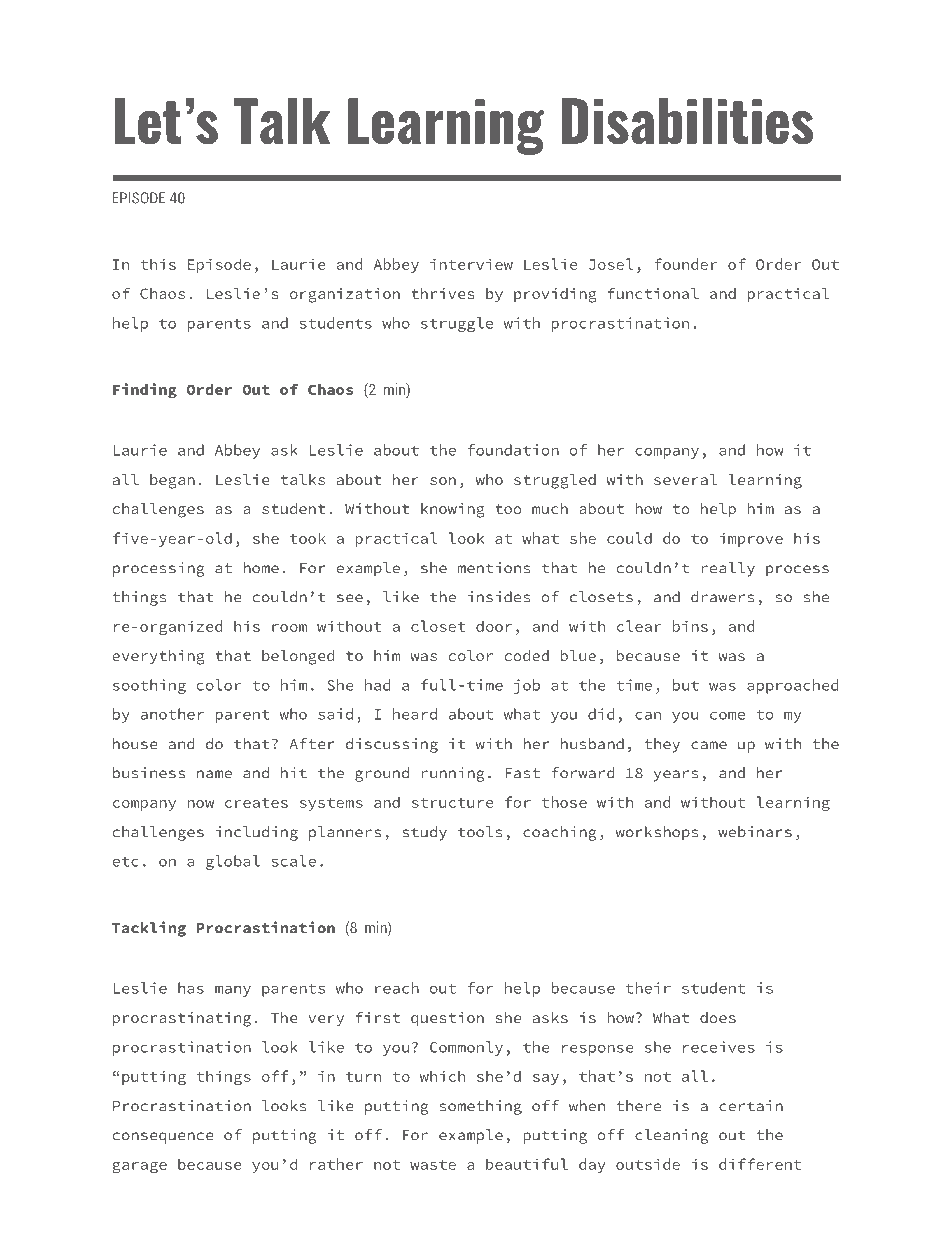 The width and height of the screenshot is (952, 1233). Describe the element at coordinates (233, 862) in the screenshot. I see `global` at that location.
